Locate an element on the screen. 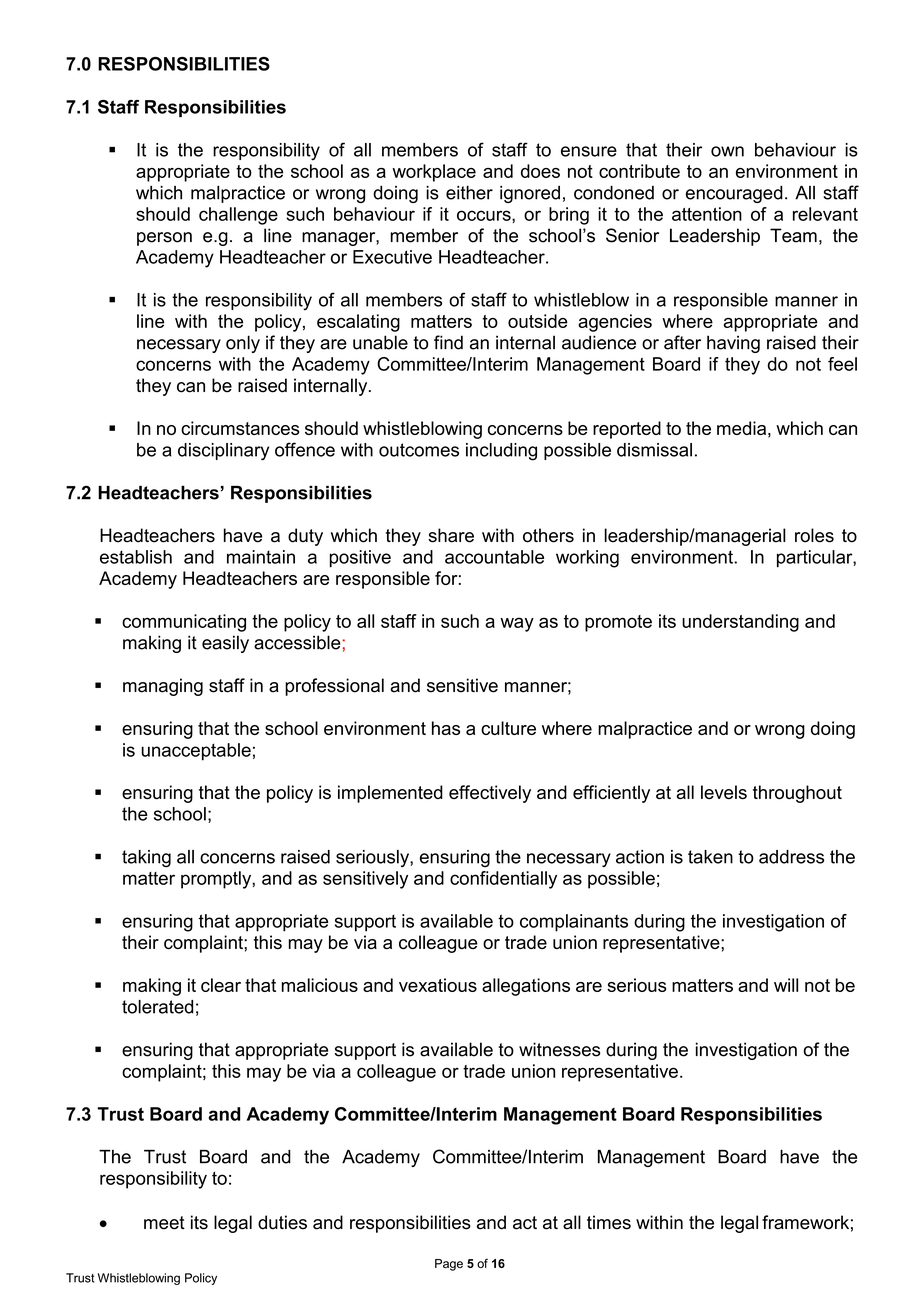 The width and height of the screenshot is (924, 1308). either is located at coordinates (469, 193).
